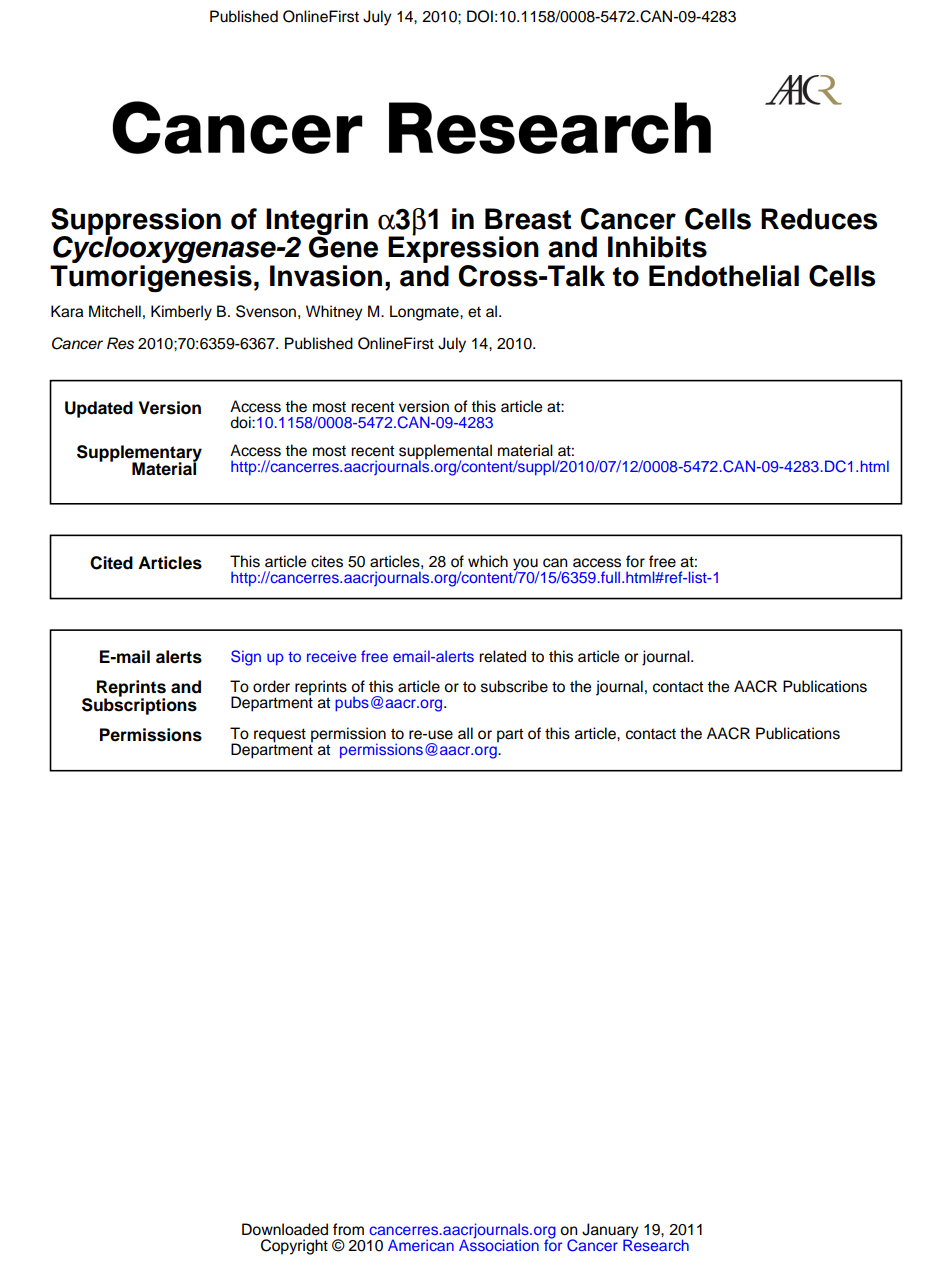  Describe the element at coordinates (610, 1232) in the screenshot. I see `January` at that location.
